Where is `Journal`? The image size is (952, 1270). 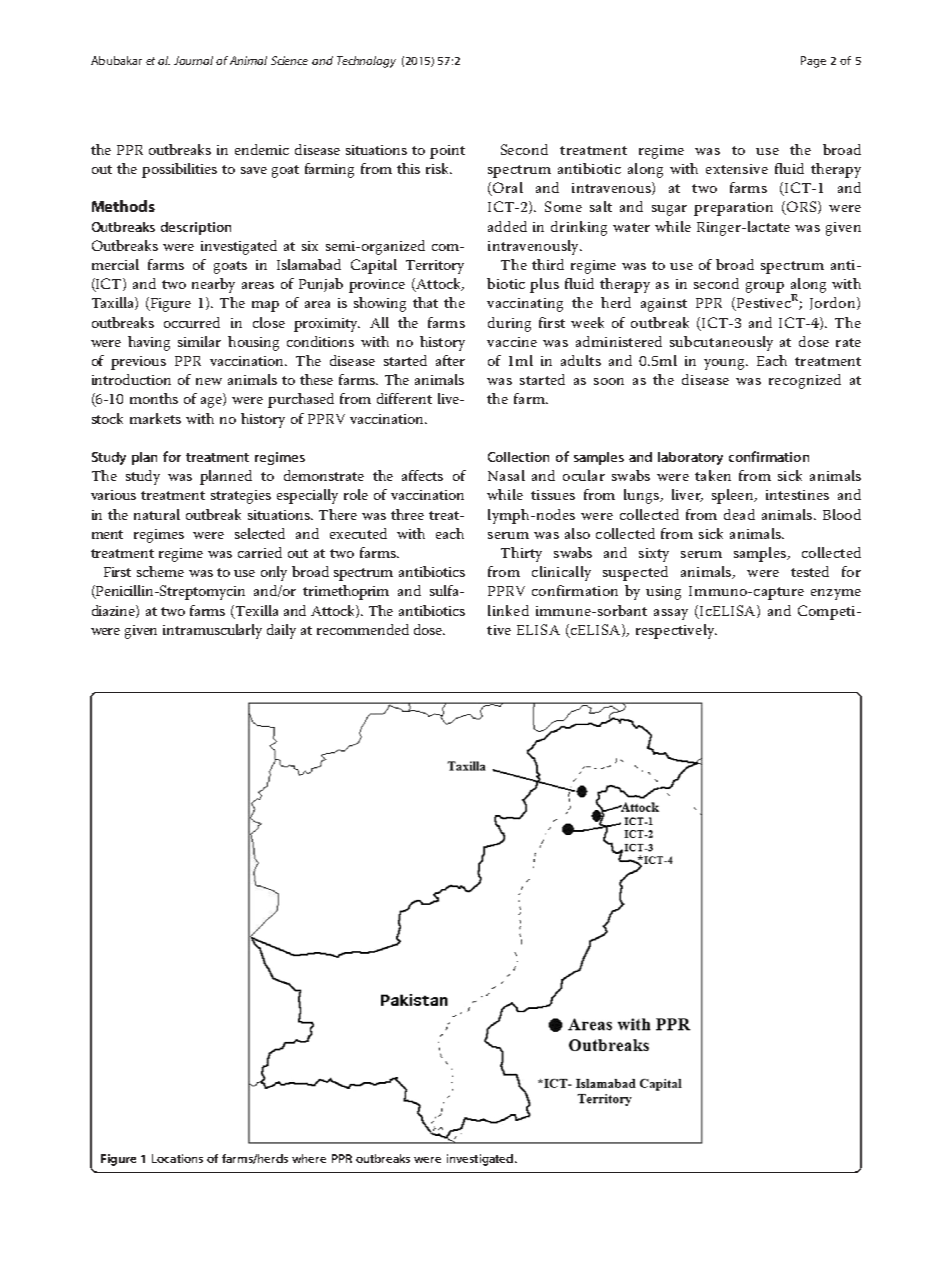
Journal is located at coordinates (193, 60).
